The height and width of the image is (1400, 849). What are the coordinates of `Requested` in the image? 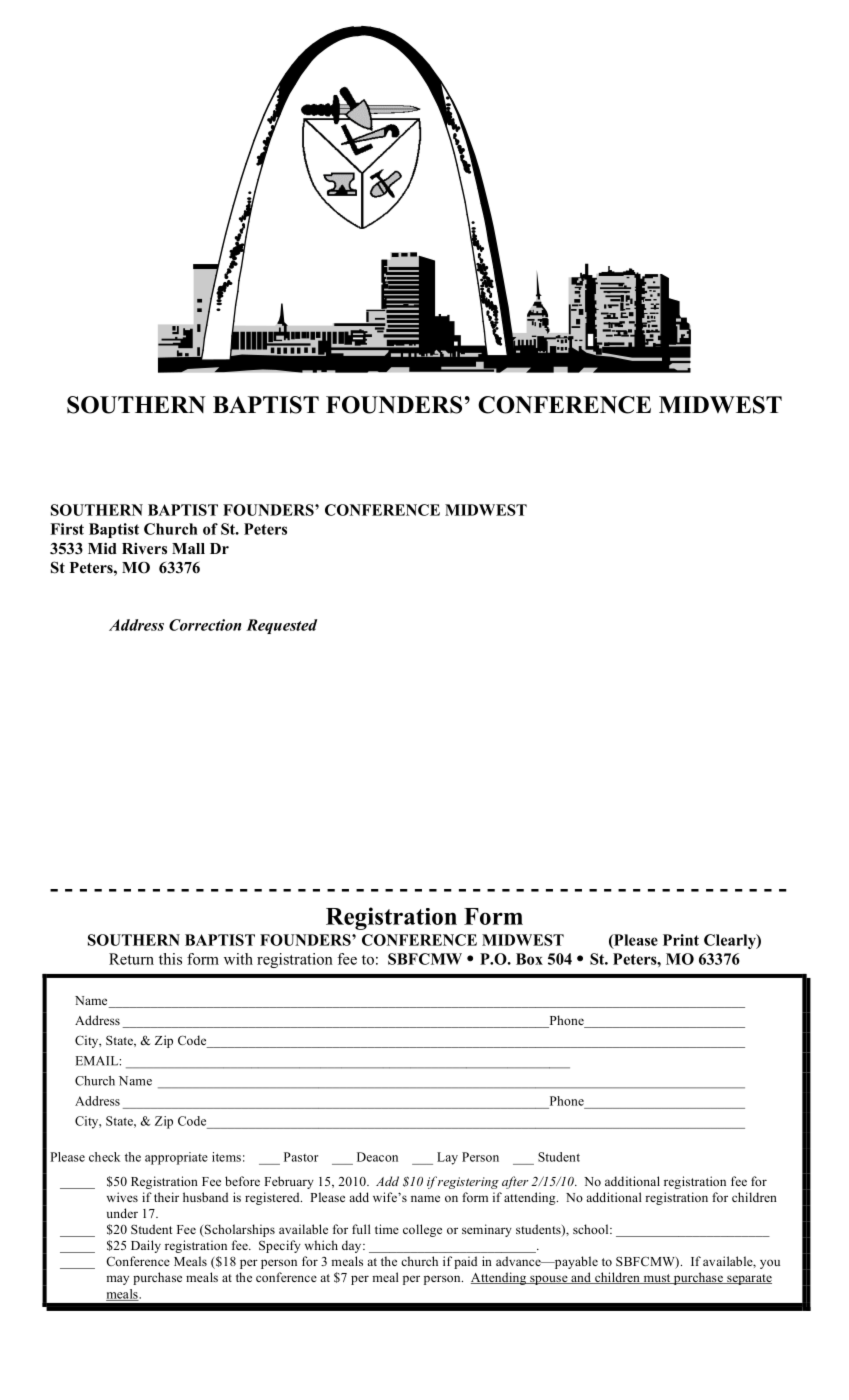 It's located at (281, 626).
